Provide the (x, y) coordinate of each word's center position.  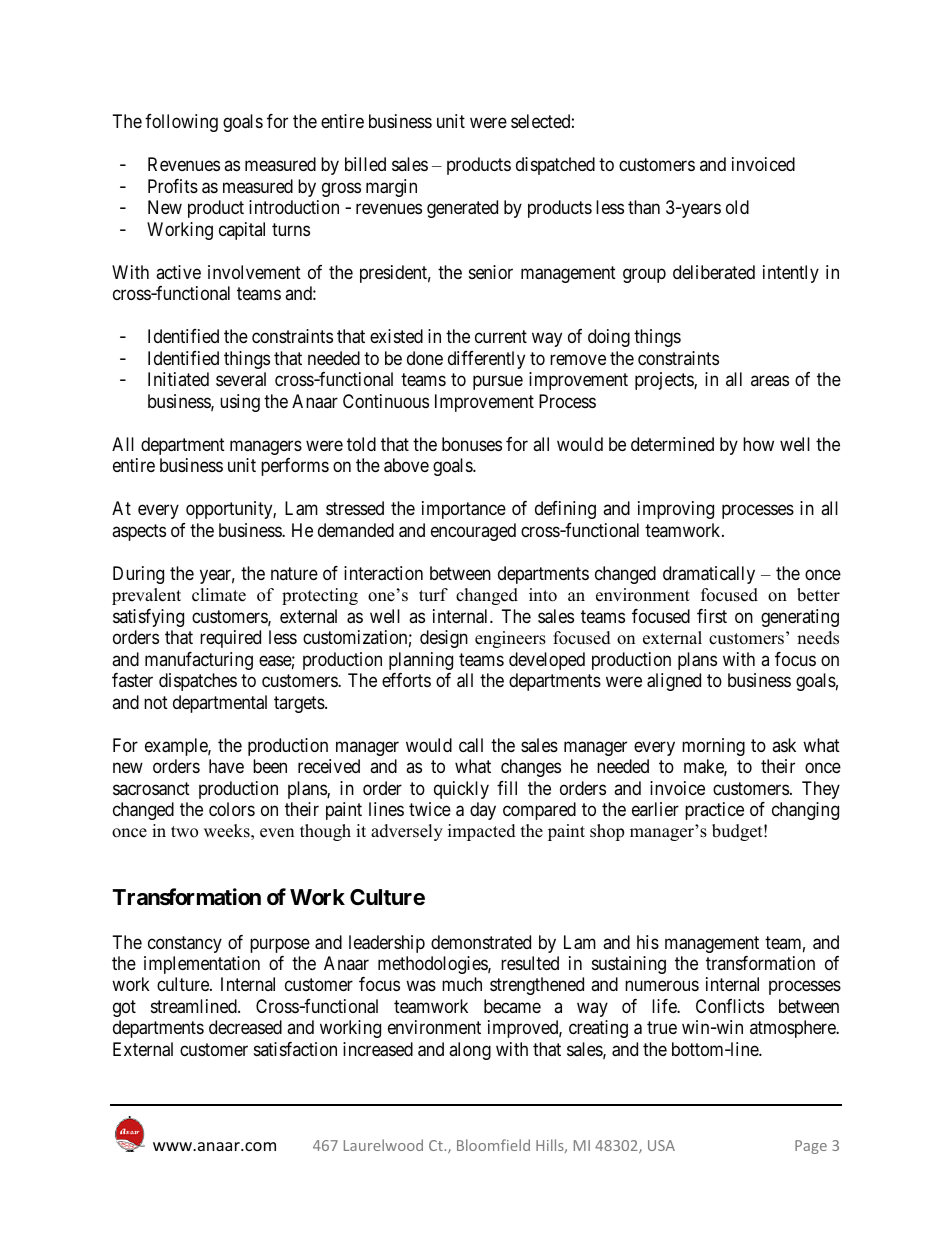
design (444, 639)
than (644, 207)
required (230, 639)
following (181, 123)
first (712, 616)
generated (462, 209)
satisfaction (295, 1049)
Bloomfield (493, 1145)
